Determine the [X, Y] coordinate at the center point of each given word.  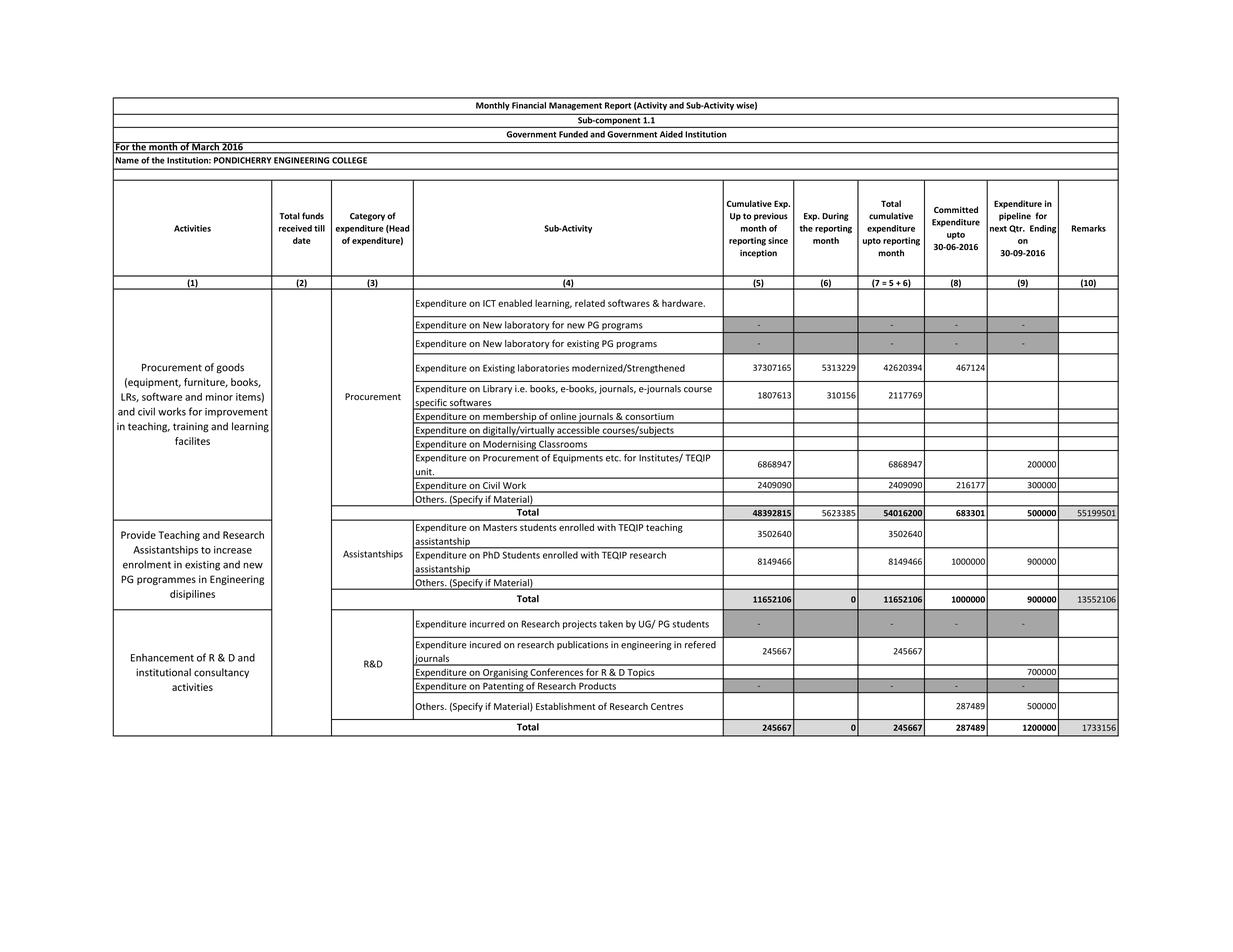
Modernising [509, 445]
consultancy [221, 673]
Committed [956, 209]
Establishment [565, 706]
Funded [573, 134]
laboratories [543, 368]
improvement [236, 413]
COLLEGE [349, 160]
